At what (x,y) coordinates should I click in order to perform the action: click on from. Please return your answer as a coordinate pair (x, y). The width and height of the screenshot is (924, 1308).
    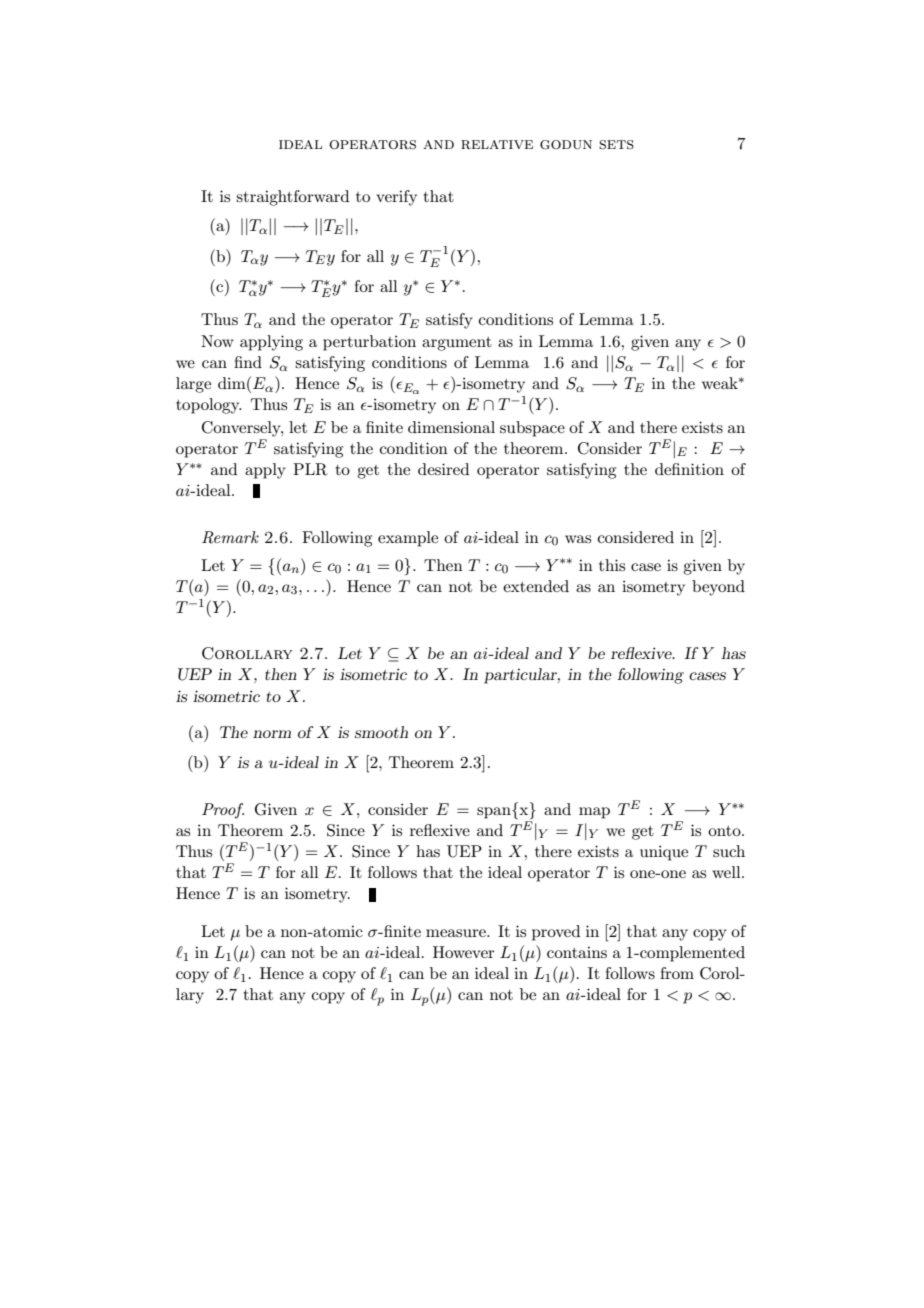
    Looking at the image, I should click on (677, 973).
